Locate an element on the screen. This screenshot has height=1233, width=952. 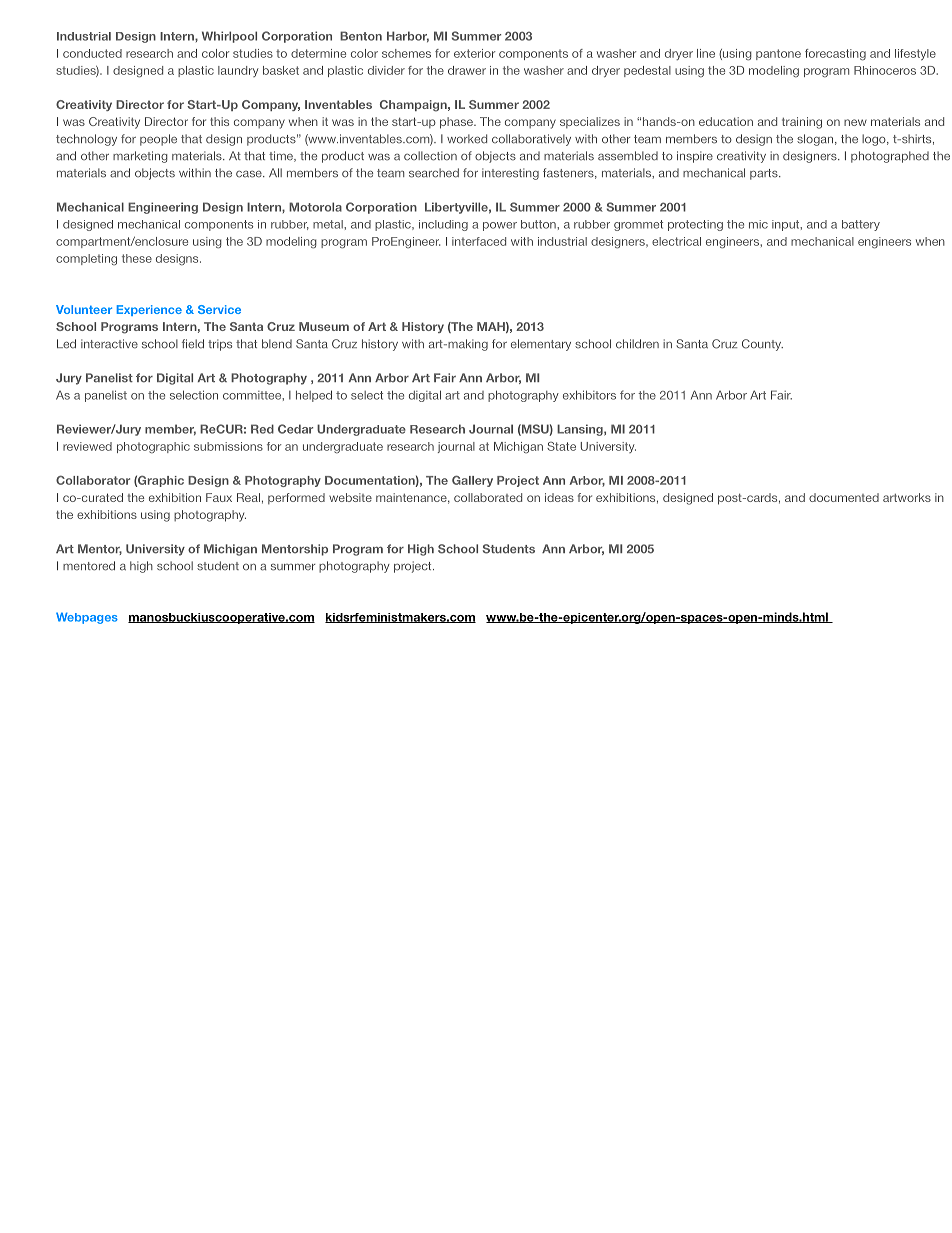
interesting is located at coordinates (510, 174).
